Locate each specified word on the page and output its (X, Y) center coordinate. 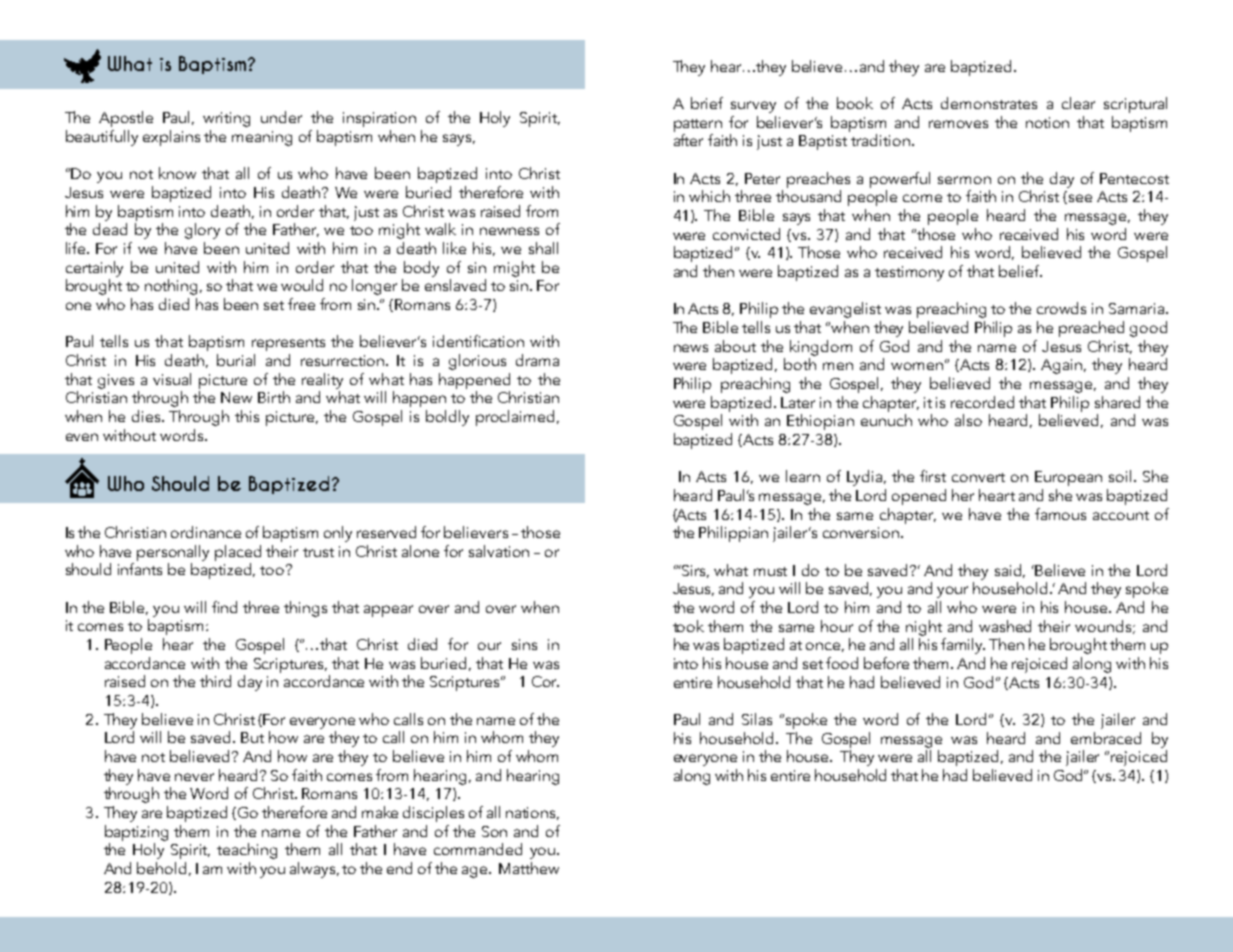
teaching (247, 851)
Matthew (529, 868)
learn (803, 476)
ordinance (206, 532)
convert (978, 477)
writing (226, 119)
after (688, 140)
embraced (1106, 738)
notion (1047, 122)
